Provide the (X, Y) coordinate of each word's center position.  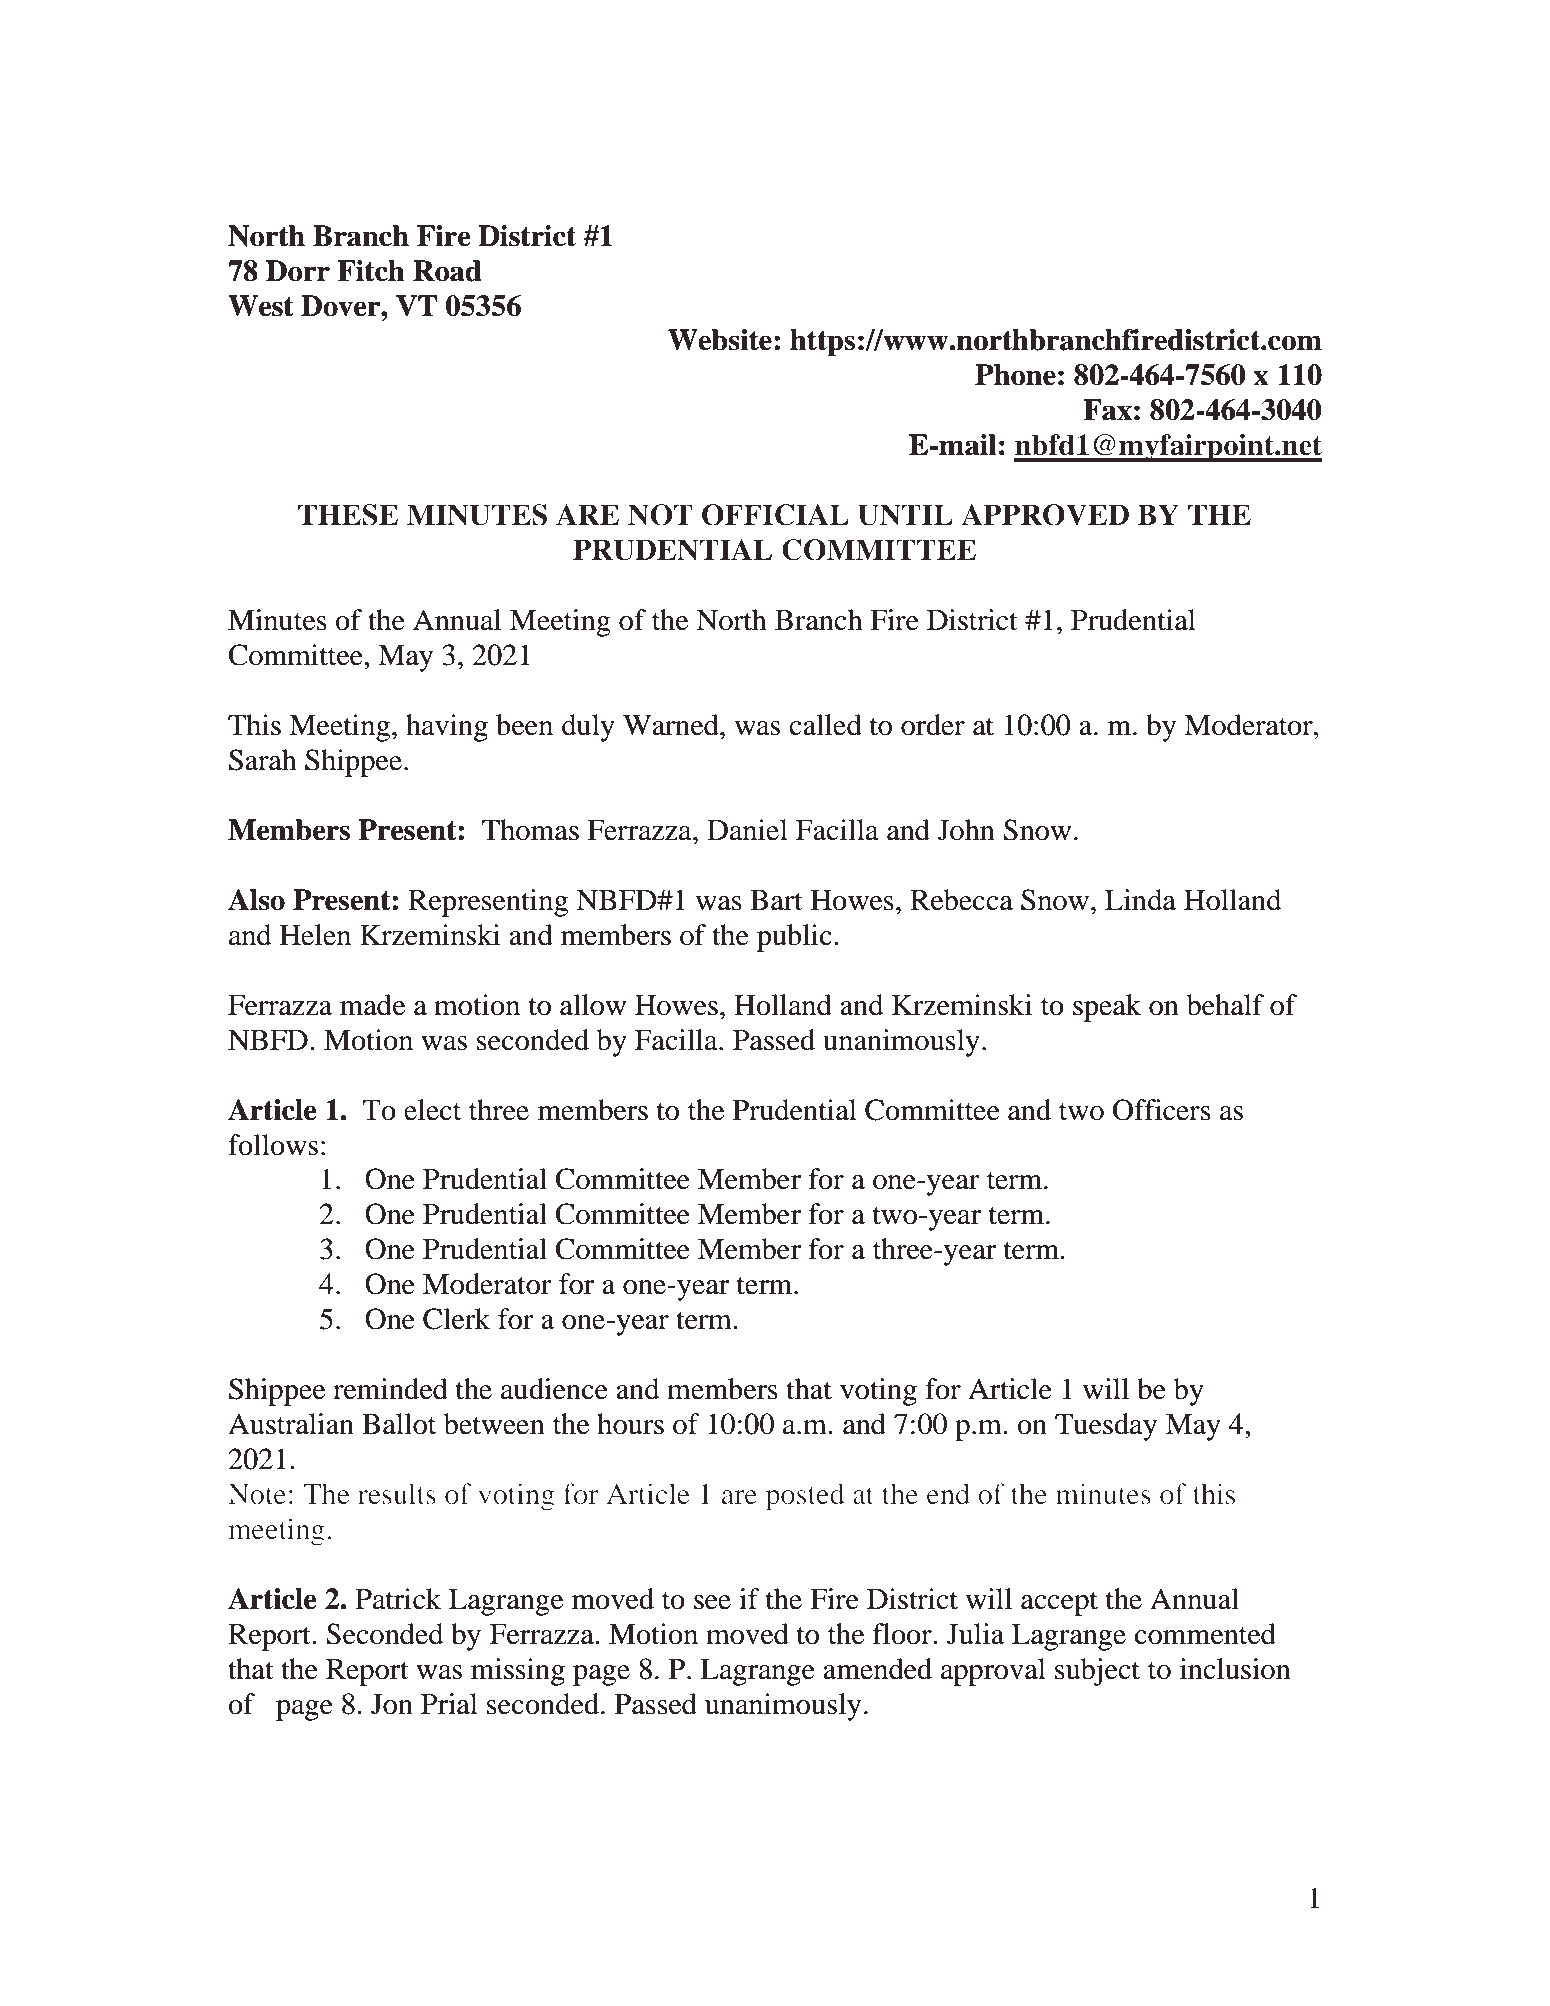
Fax (1107, 410)
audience (554, 1389)
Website (720, 340)
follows (273, 1145)
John (966, 830)
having (447, 728)
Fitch (371, 271)
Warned (672, 725)
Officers (1162, 1110)
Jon (392, 1704)
